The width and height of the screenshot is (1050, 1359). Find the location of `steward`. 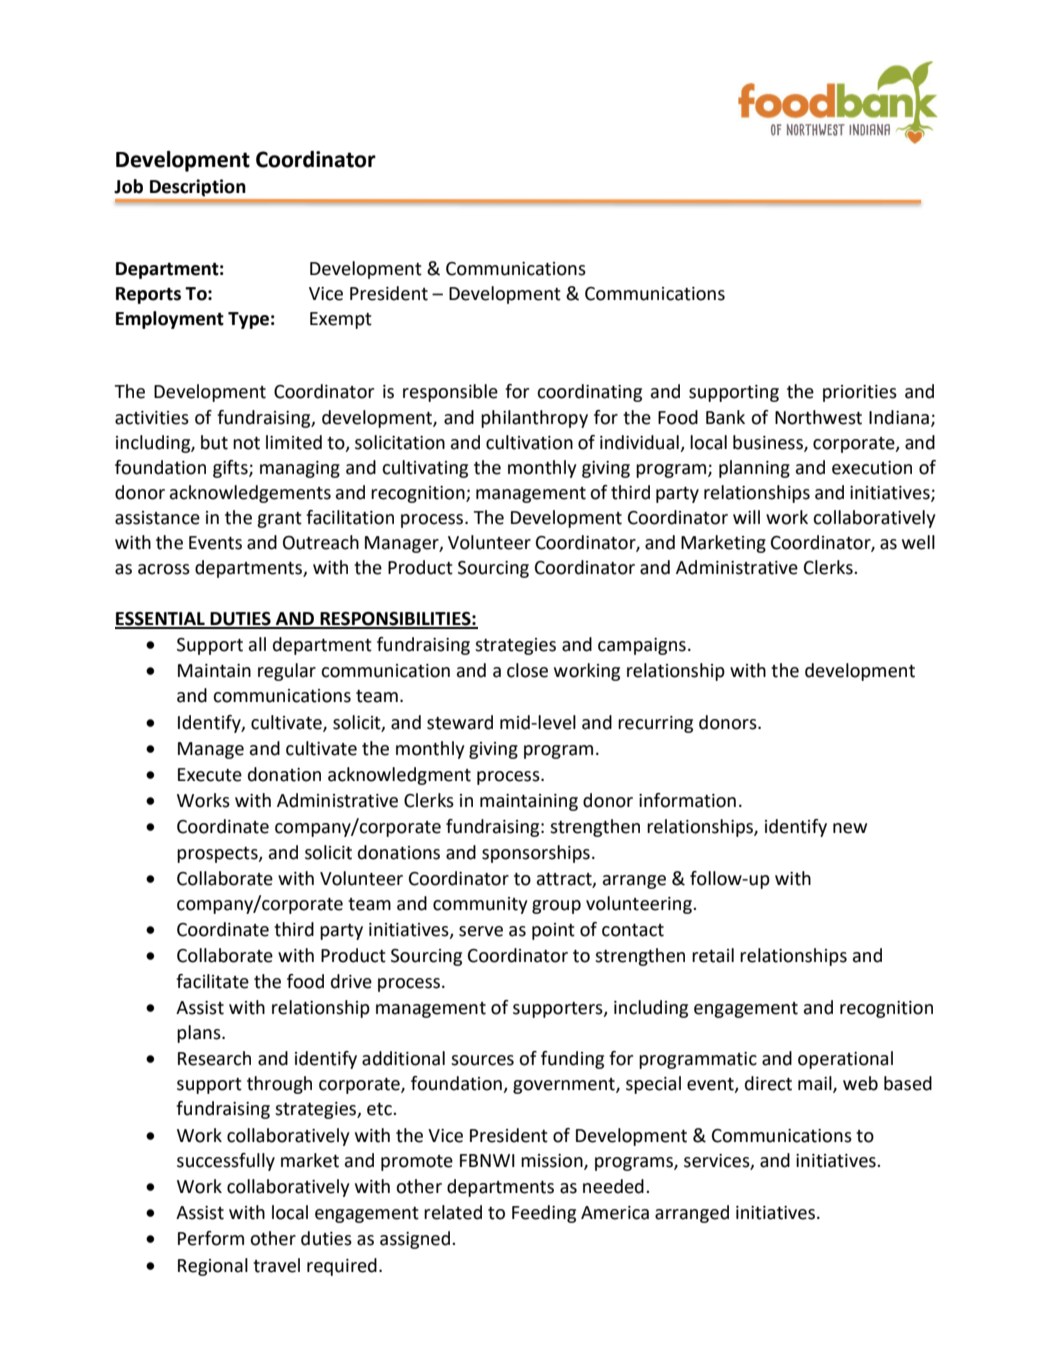

steward is located at coordinates (460, 722).
